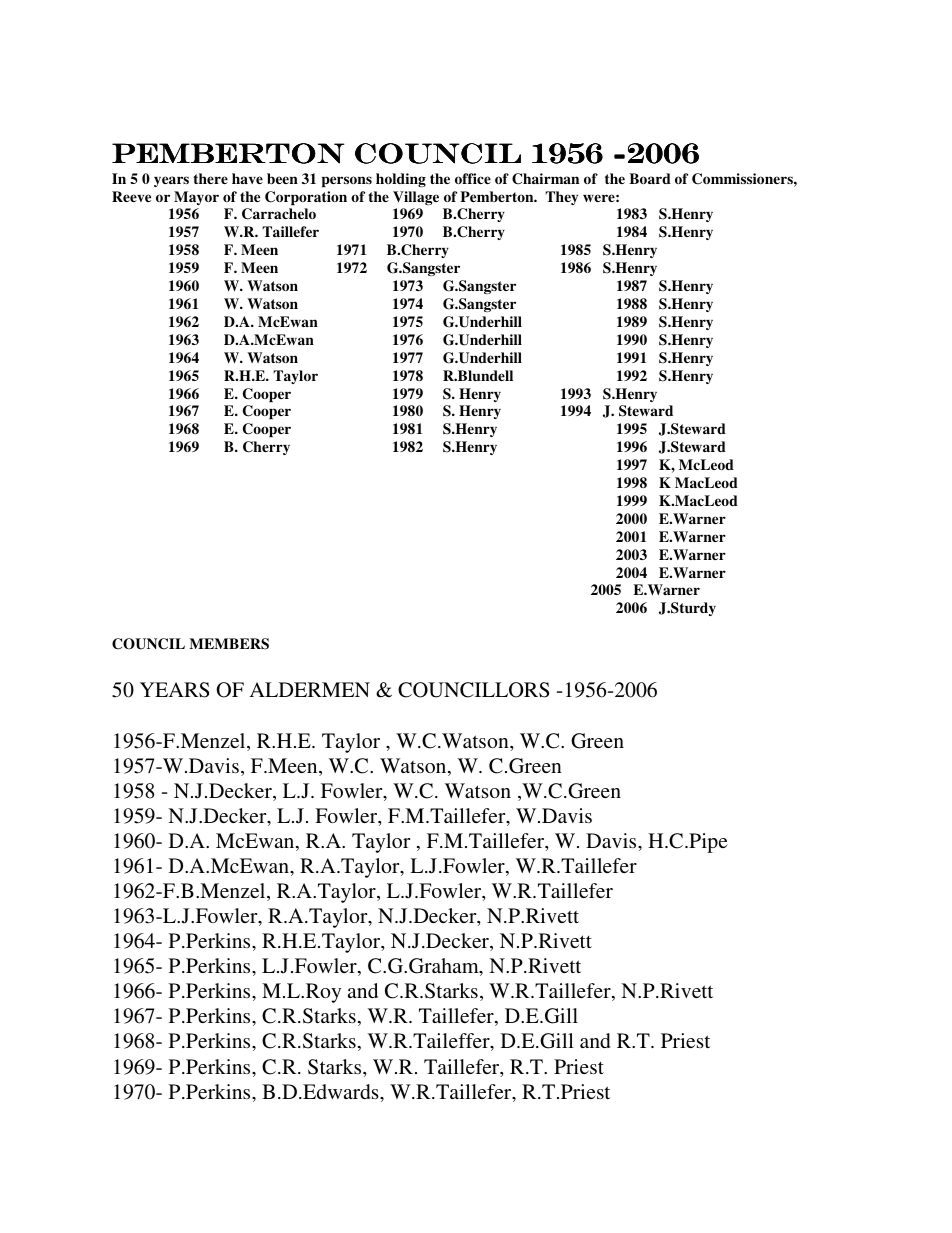 The height and width of the image is (1233, 952). What do you see at coordinates (309, 689) in the image?
I see `ALDERMEN` at bounding box center [309, 689].
